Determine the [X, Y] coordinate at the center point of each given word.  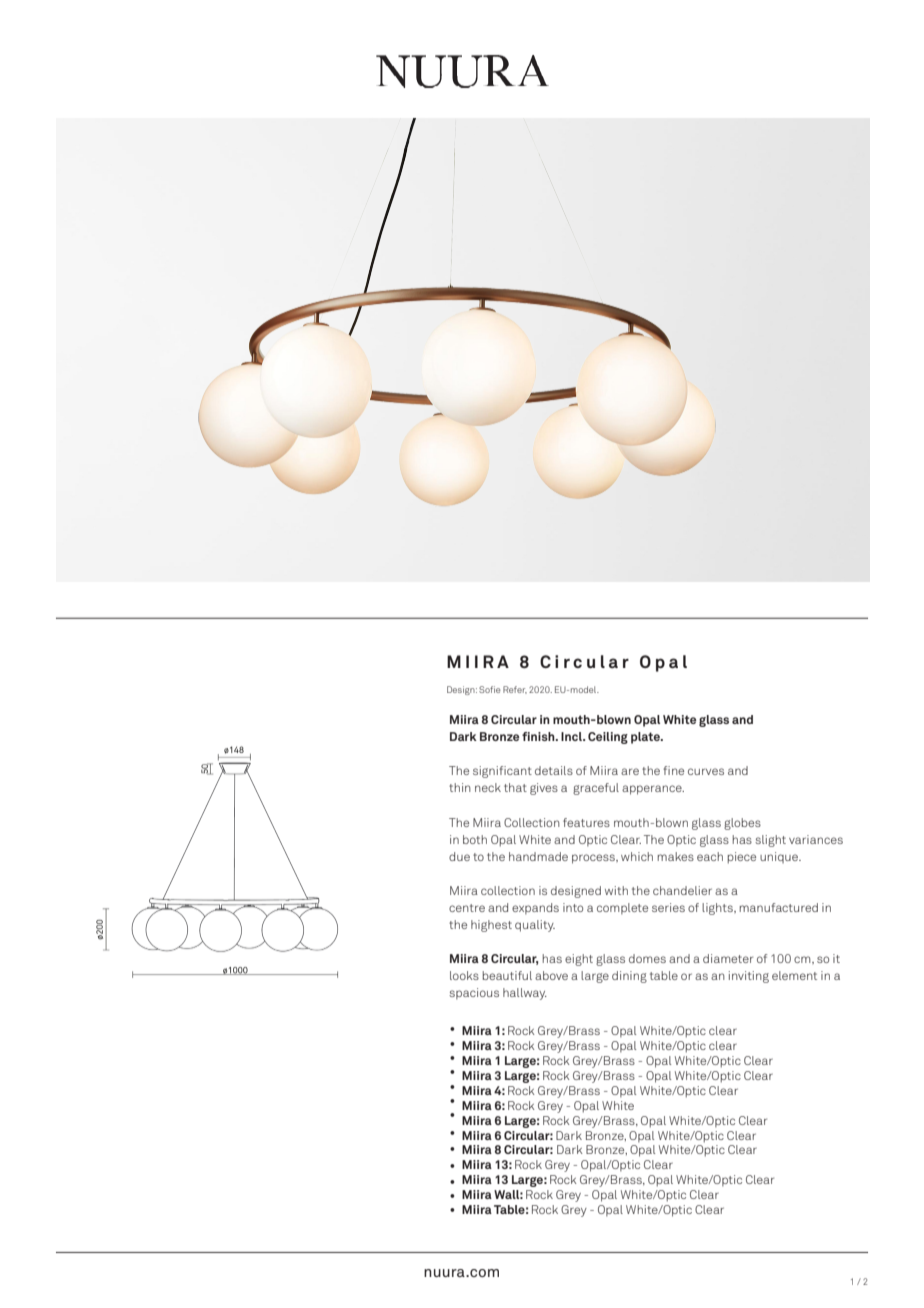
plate [646, 738]
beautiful [507, 975]
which [637, 856]
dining [629, 977]
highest [491, 926]
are [630, 771]
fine [673, 770]
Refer [515, 690]
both [475, 839]
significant [502, 772]
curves [706, 771]
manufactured [778, 907]
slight [770, 841]
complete [622, 908]
